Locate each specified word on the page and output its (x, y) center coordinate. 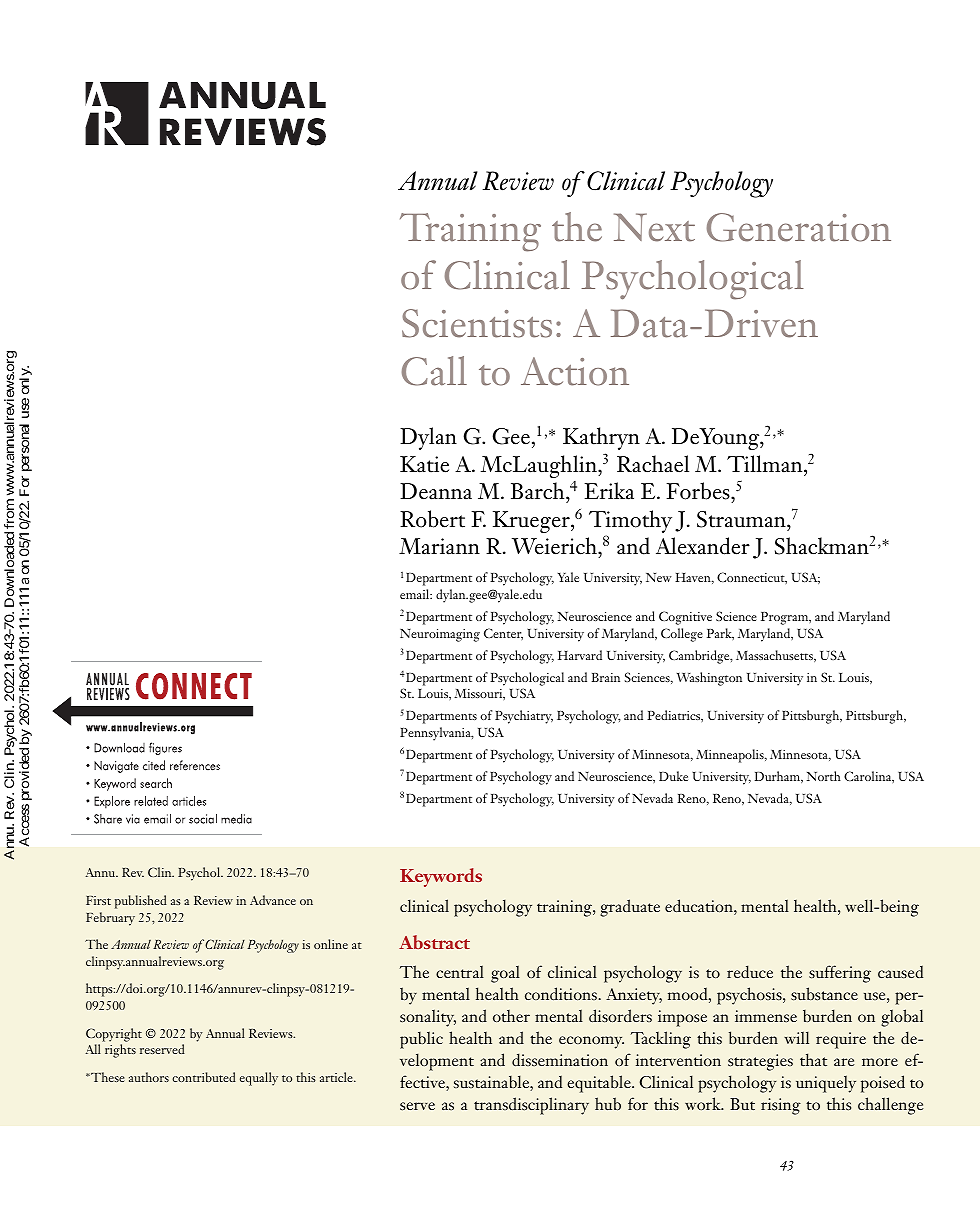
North (824, 776)
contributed (204, 1077)
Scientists (477, 323)
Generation (799, 227)
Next (654, 227)
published (141, 902)
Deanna (436, 491)
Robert (432, 519)
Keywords (441, 877)
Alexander (703, 546)
